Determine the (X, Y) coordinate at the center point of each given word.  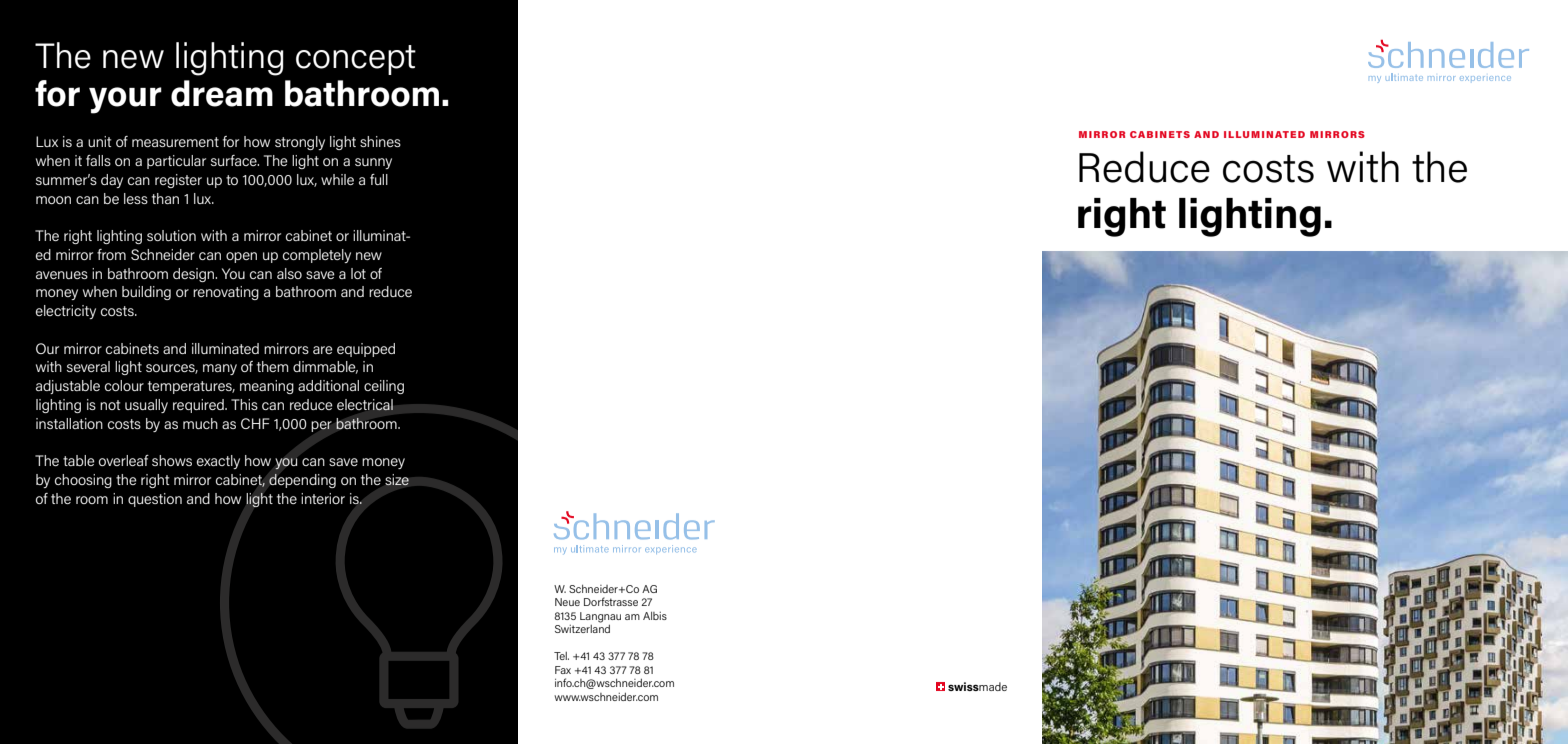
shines (380, 141)
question (155, 500)
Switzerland (582, 629)
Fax (563, 670)
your (125, 100)
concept (356, 60)
